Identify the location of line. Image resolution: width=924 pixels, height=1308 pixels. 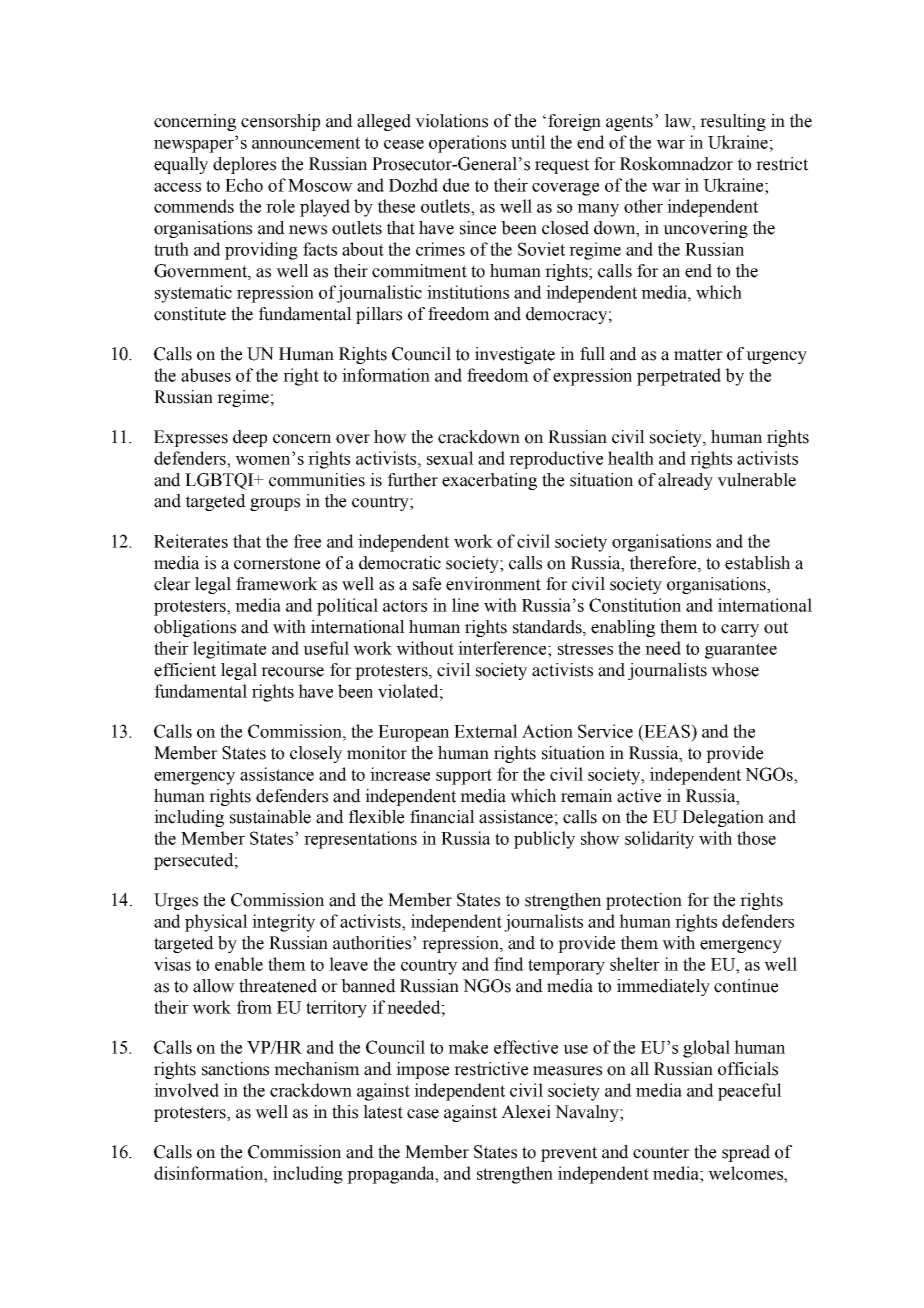
(465, 605).
